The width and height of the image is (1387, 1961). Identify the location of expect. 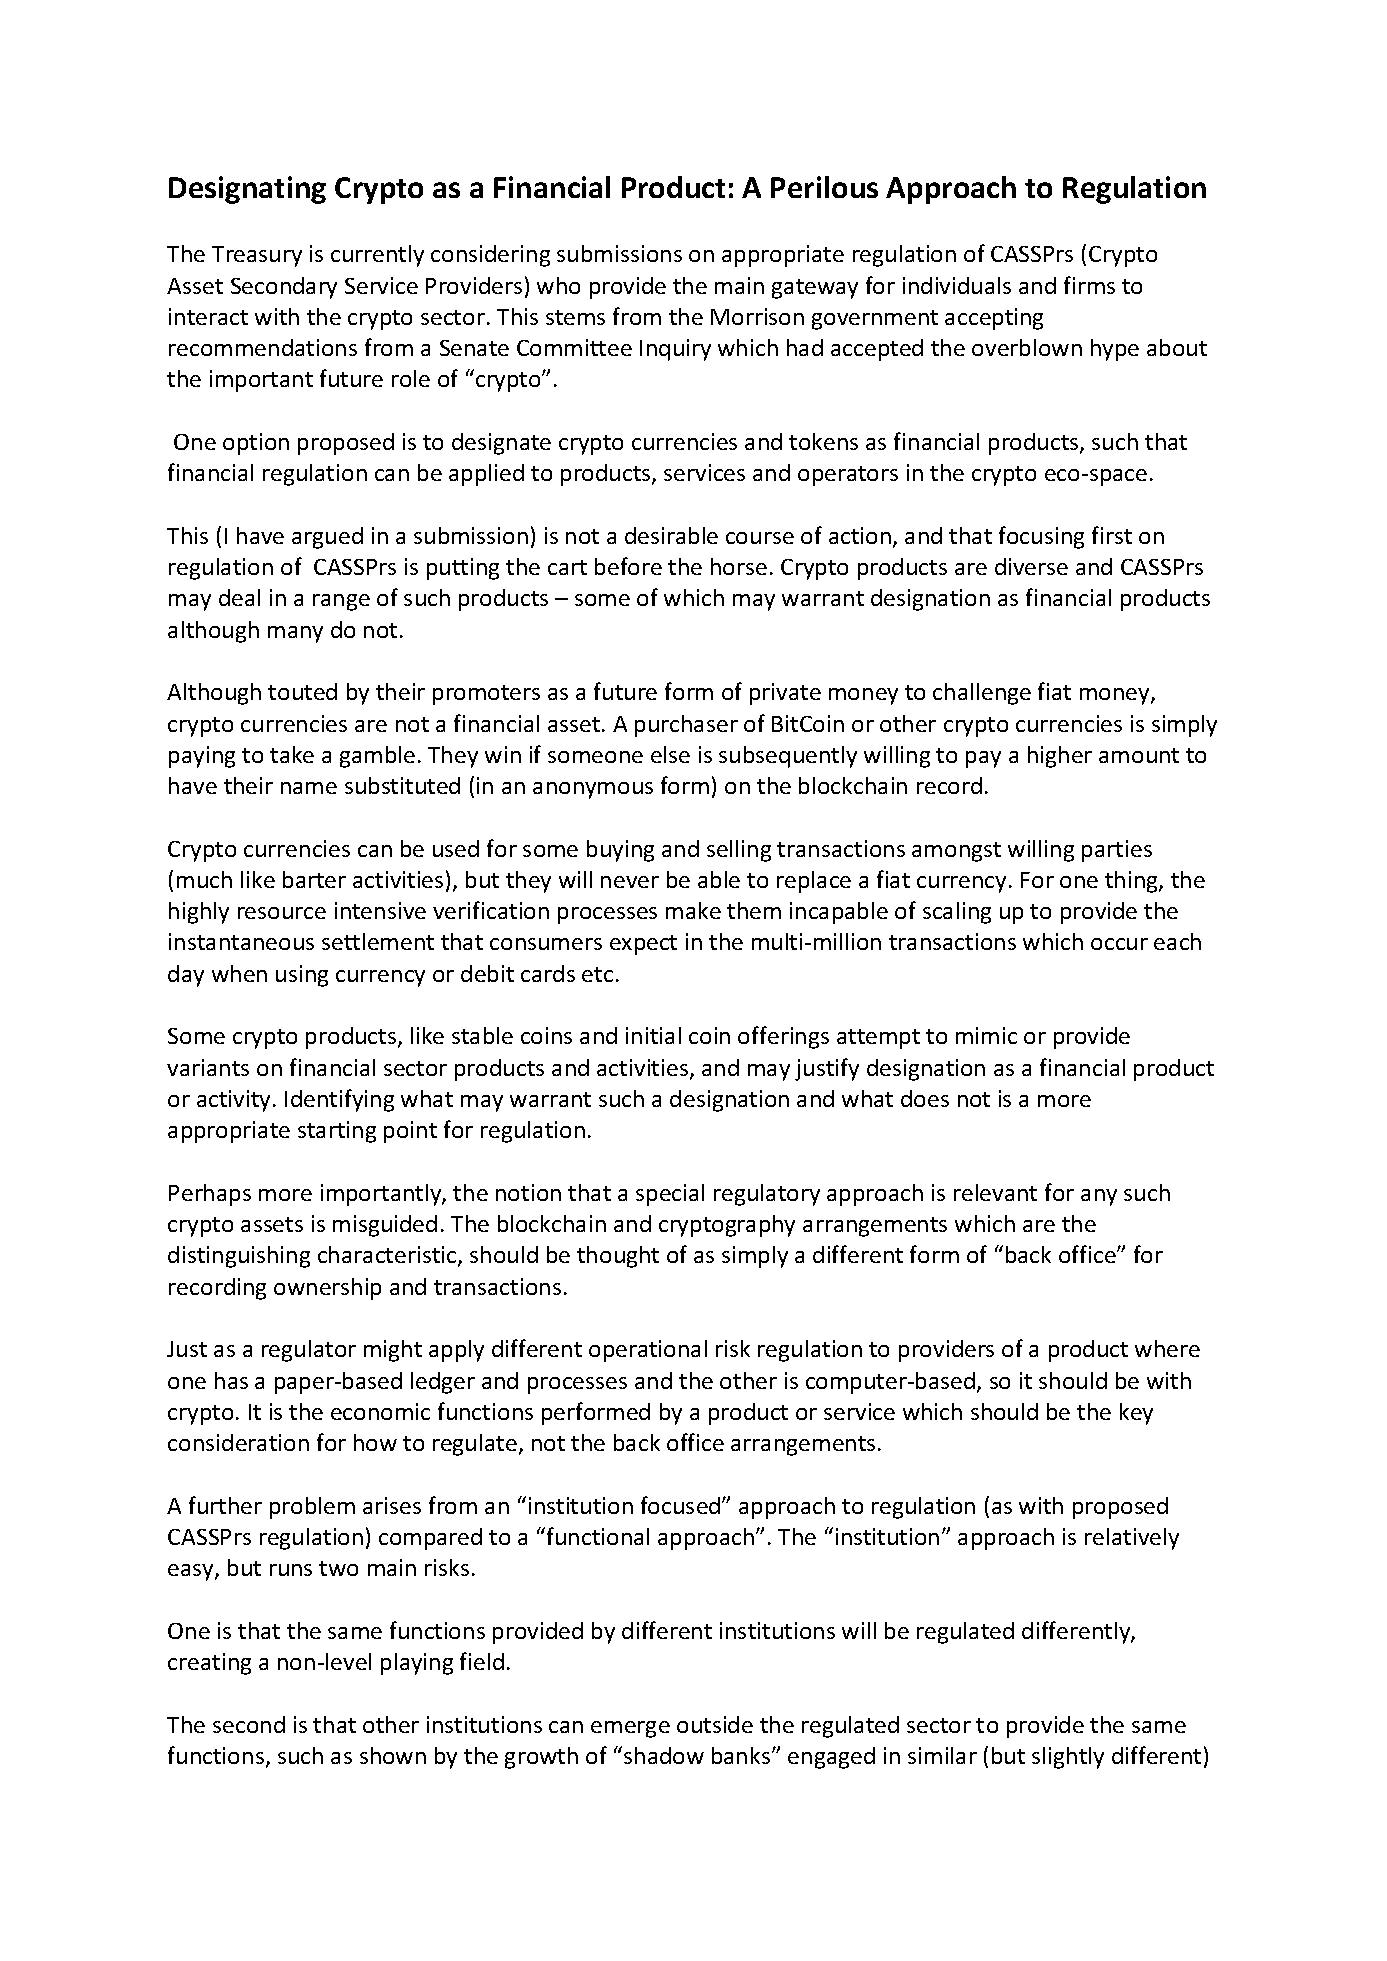
(643, 945).
